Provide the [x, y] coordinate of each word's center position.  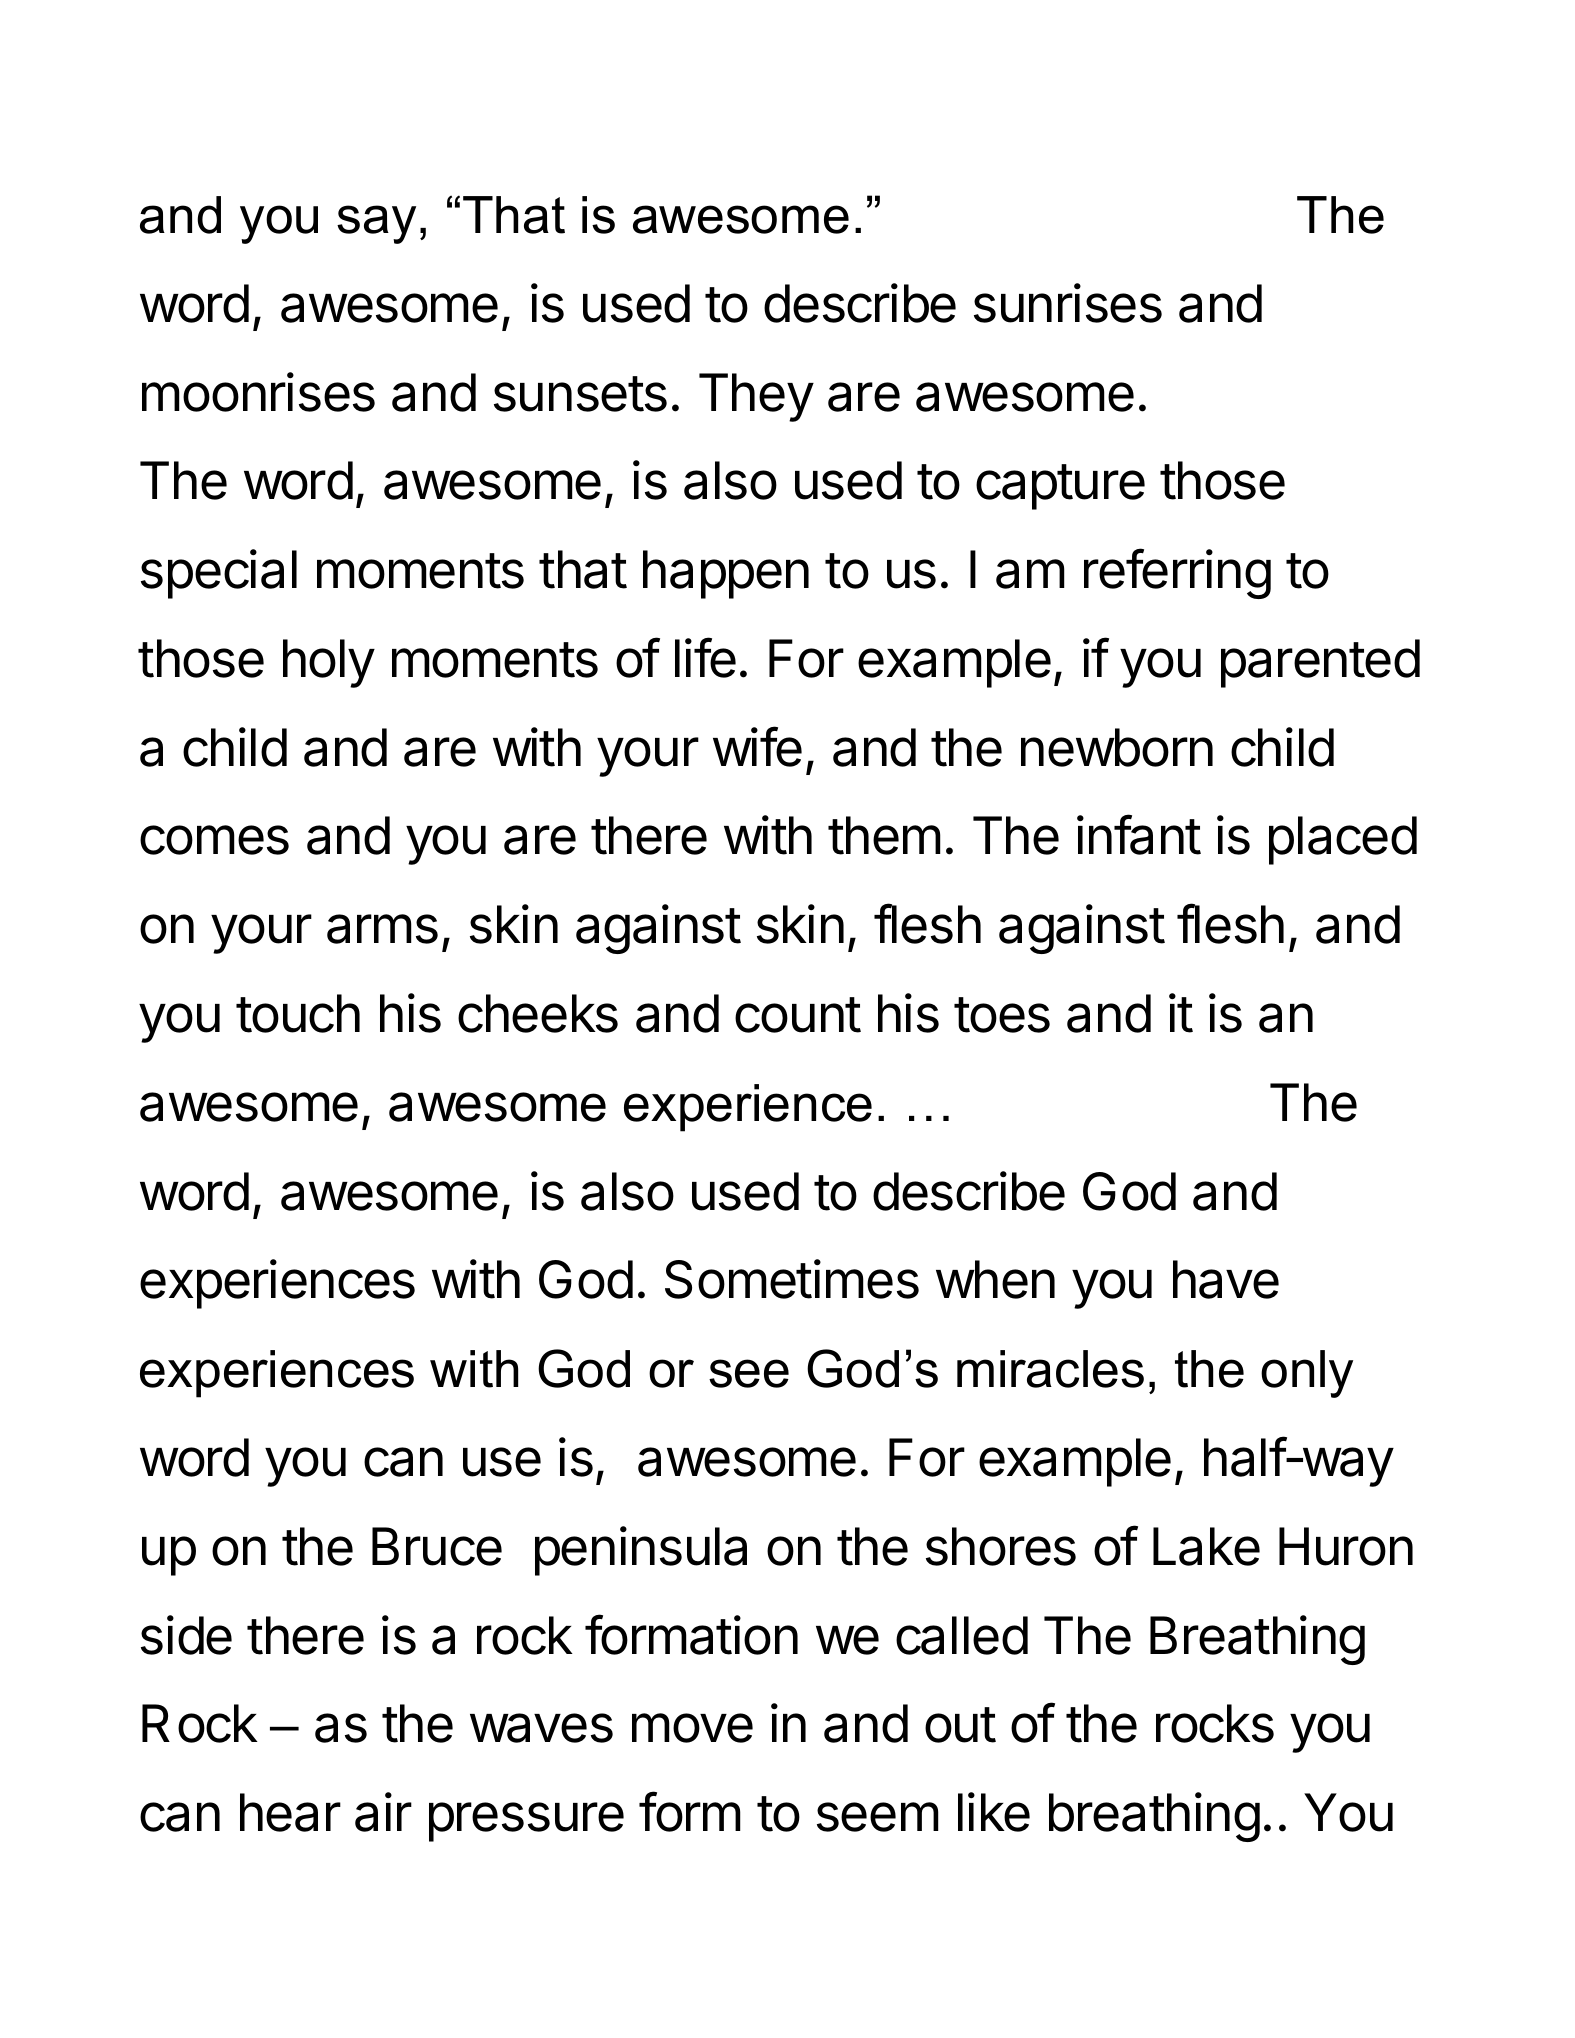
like [994, 1812]
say [376, 224]
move [692, 1728]
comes [214, 840]
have [1226, 1279]
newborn [1117, 747]
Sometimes [792, 1279]
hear [290, 1812]
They [756, 397]
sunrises [1068, 303]
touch [298, 1013]
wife [757, 746]
